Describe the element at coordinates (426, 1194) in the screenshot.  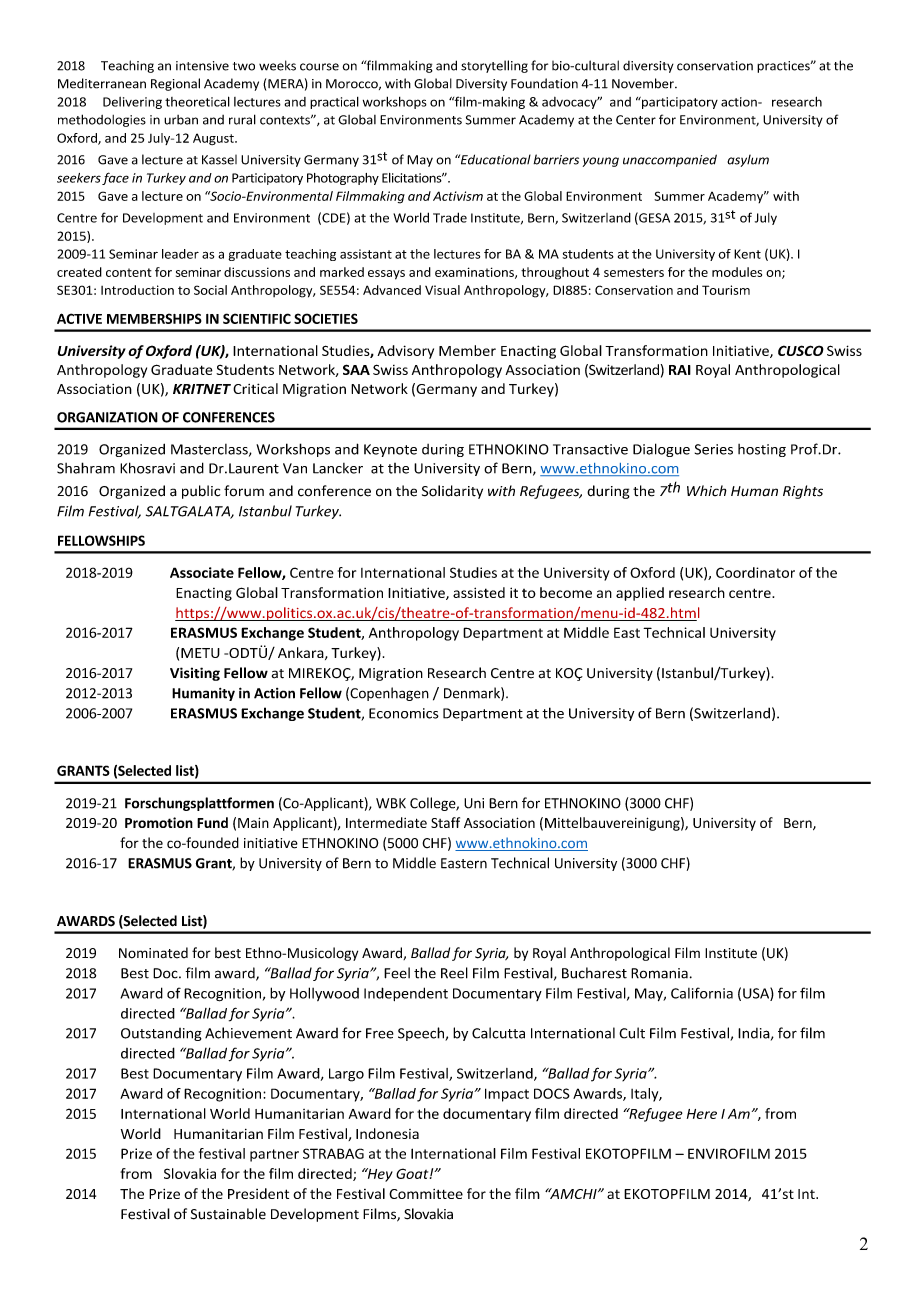
I see `Committee` at that location.
